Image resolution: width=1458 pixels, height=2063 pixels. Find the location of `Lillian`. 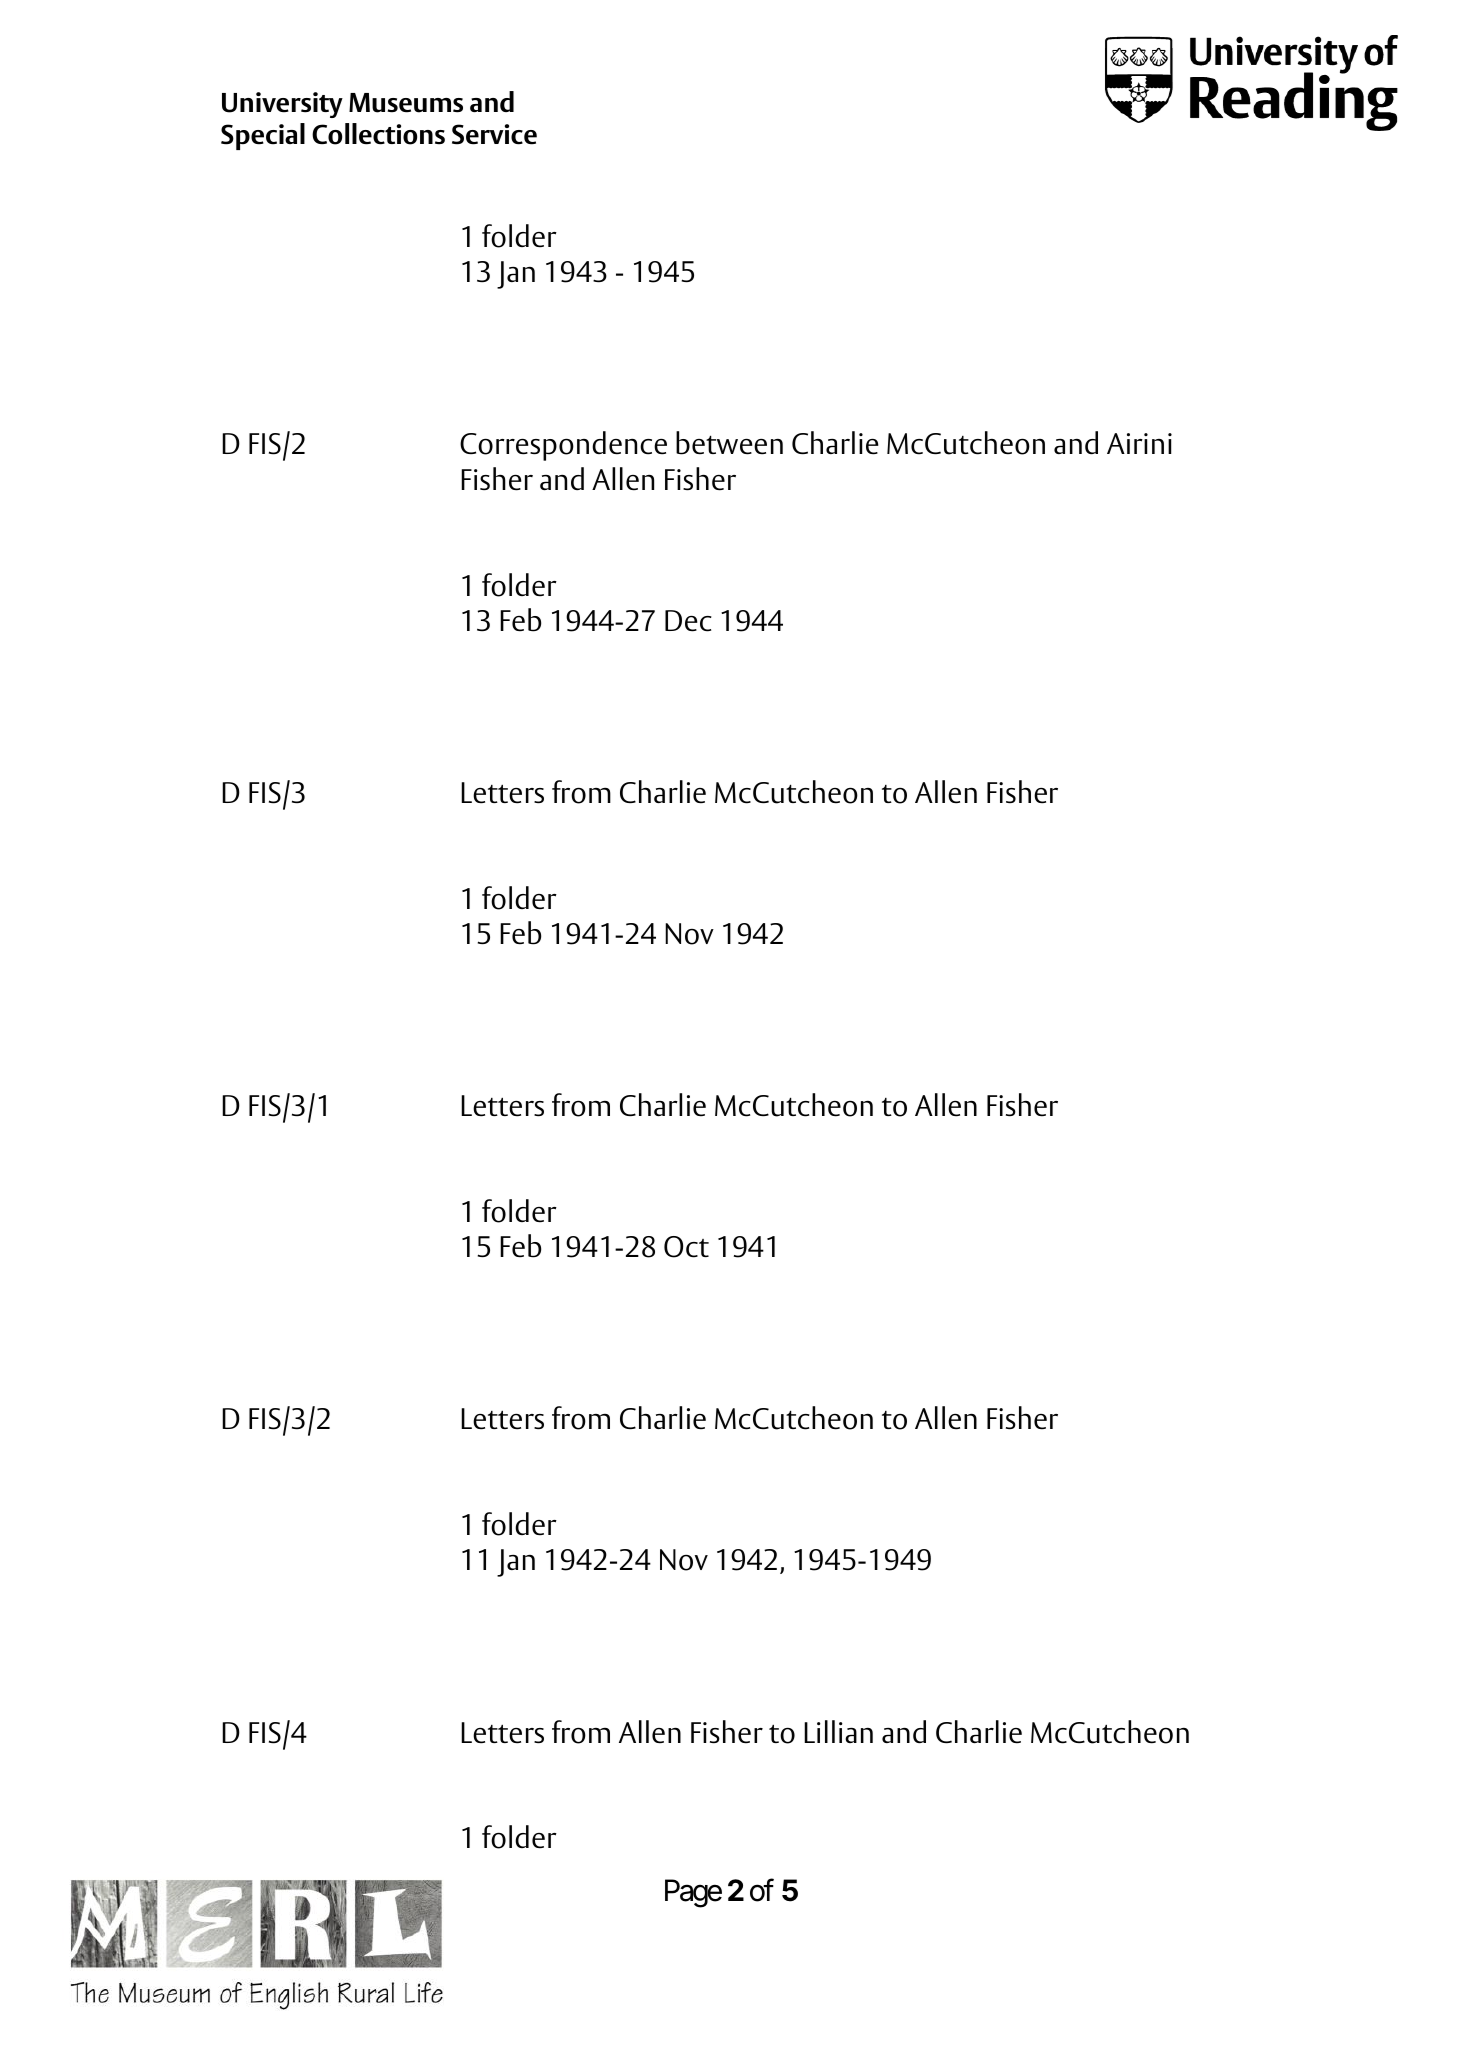

Lillian is located at coordinates (838, 1731).
